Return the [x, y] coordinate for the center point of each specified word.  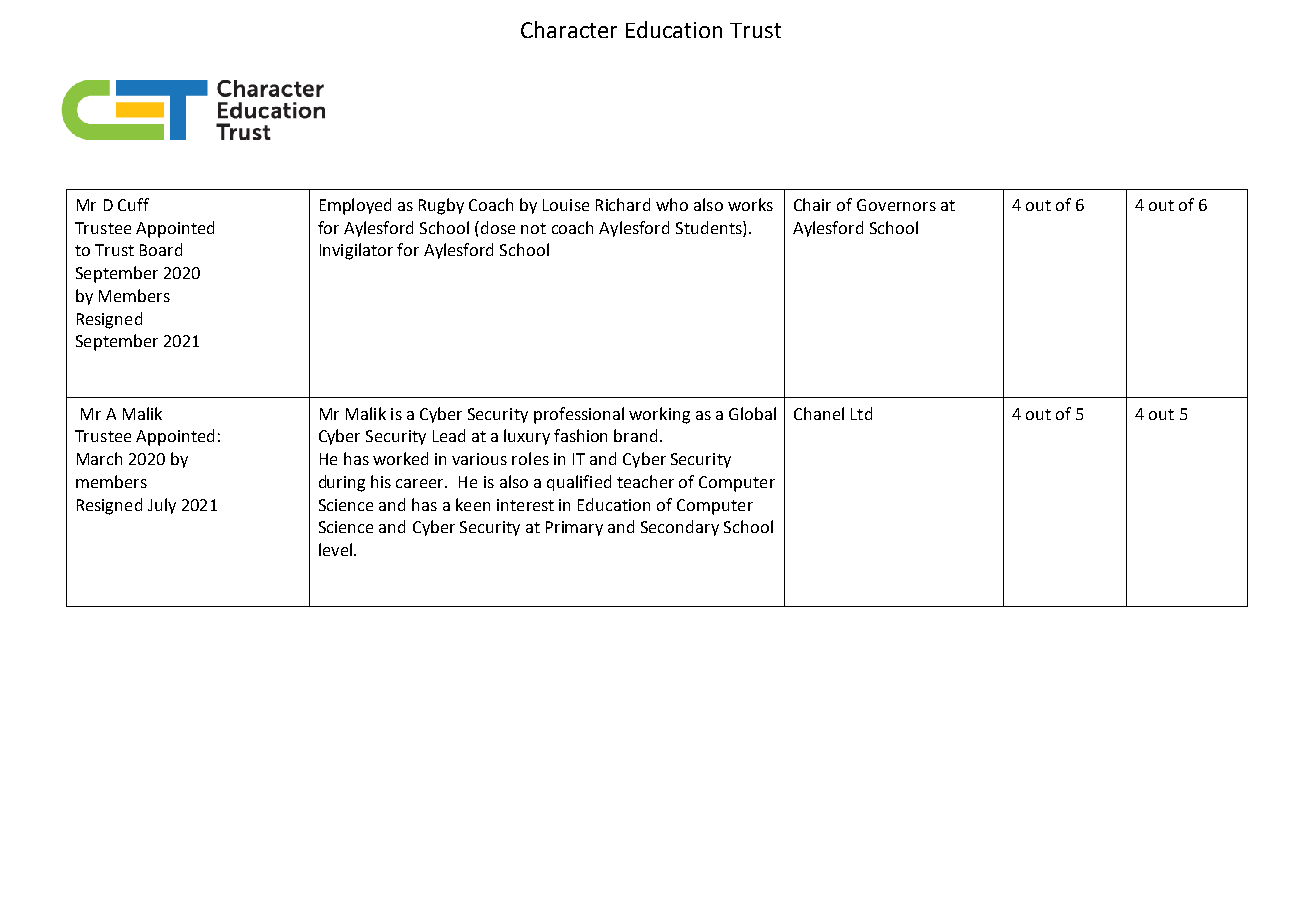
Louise [566, 205]
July [162, 506]
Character [569, 29]
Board [161, 249]
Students [710, 227]
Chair [812, 204]
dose [498, 227]
